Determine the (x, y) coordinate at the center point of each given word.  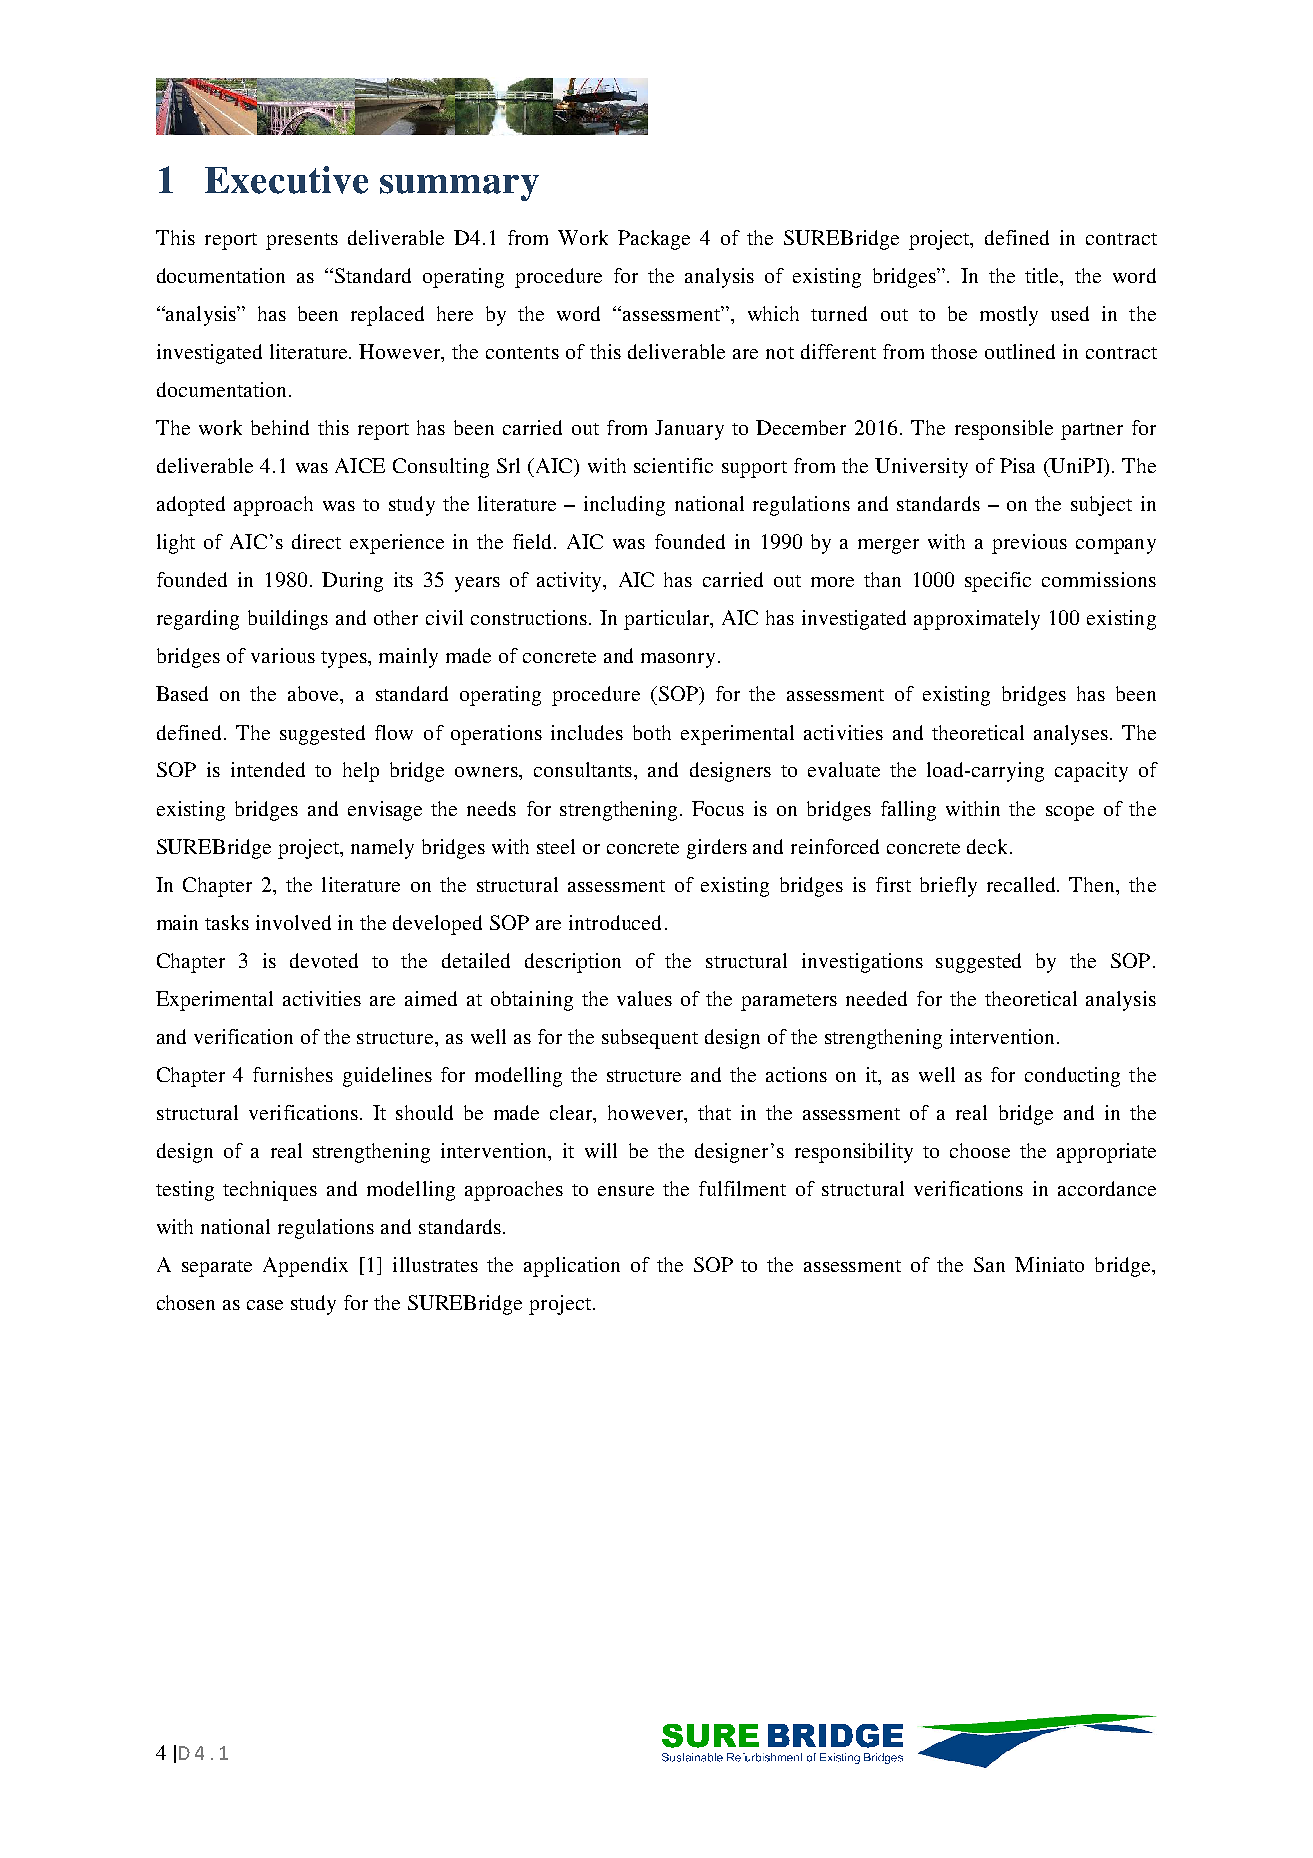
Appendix (305, 1267)
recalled (1022, 884)
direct (316, 541)
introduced (615, 922)
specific (998, 582)
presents (302, 241)
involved (293, 922)
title (1043, 275)
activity (571, 582)
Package (654, 240)
